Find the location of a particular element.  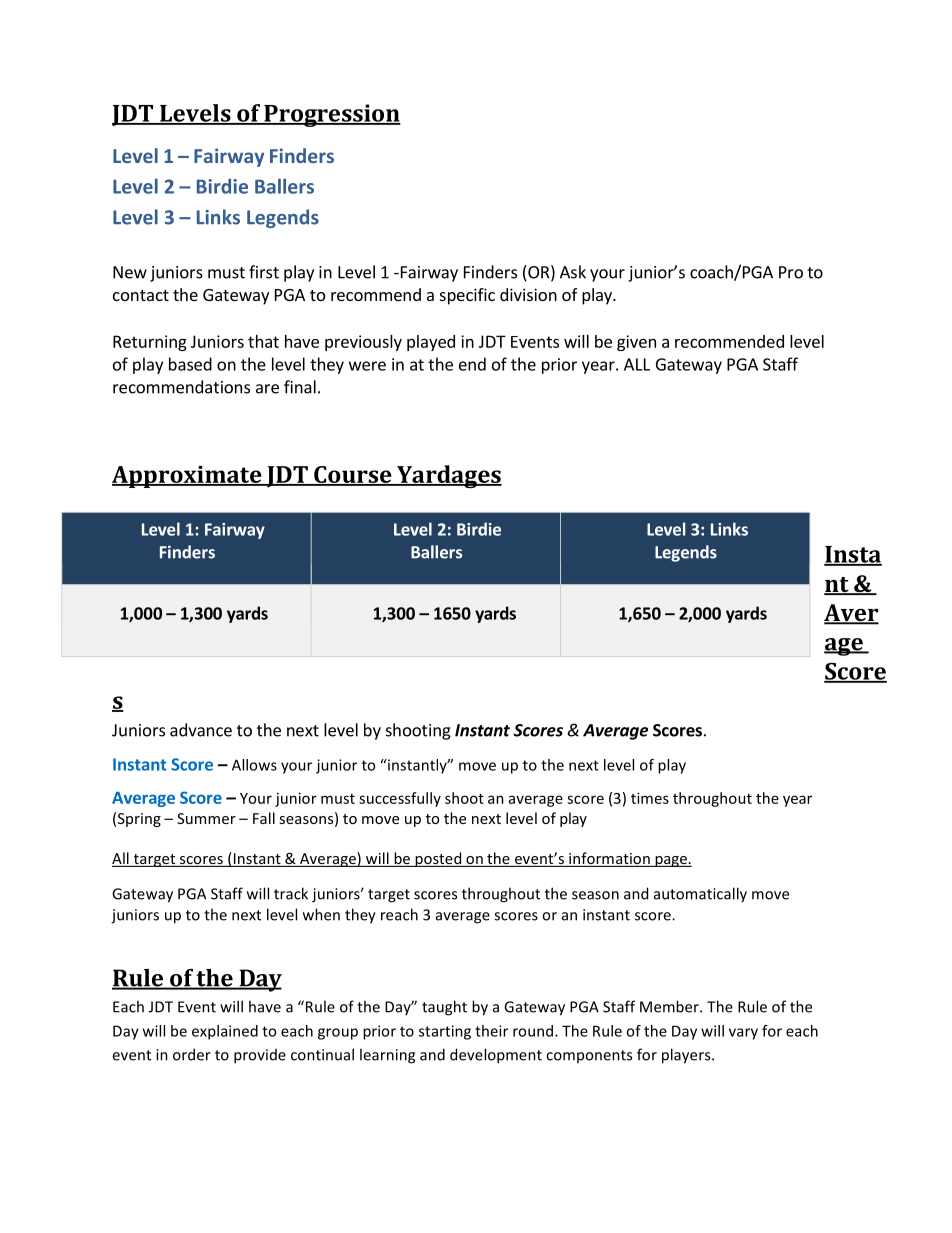

page is located at coordinates (671, 861).
